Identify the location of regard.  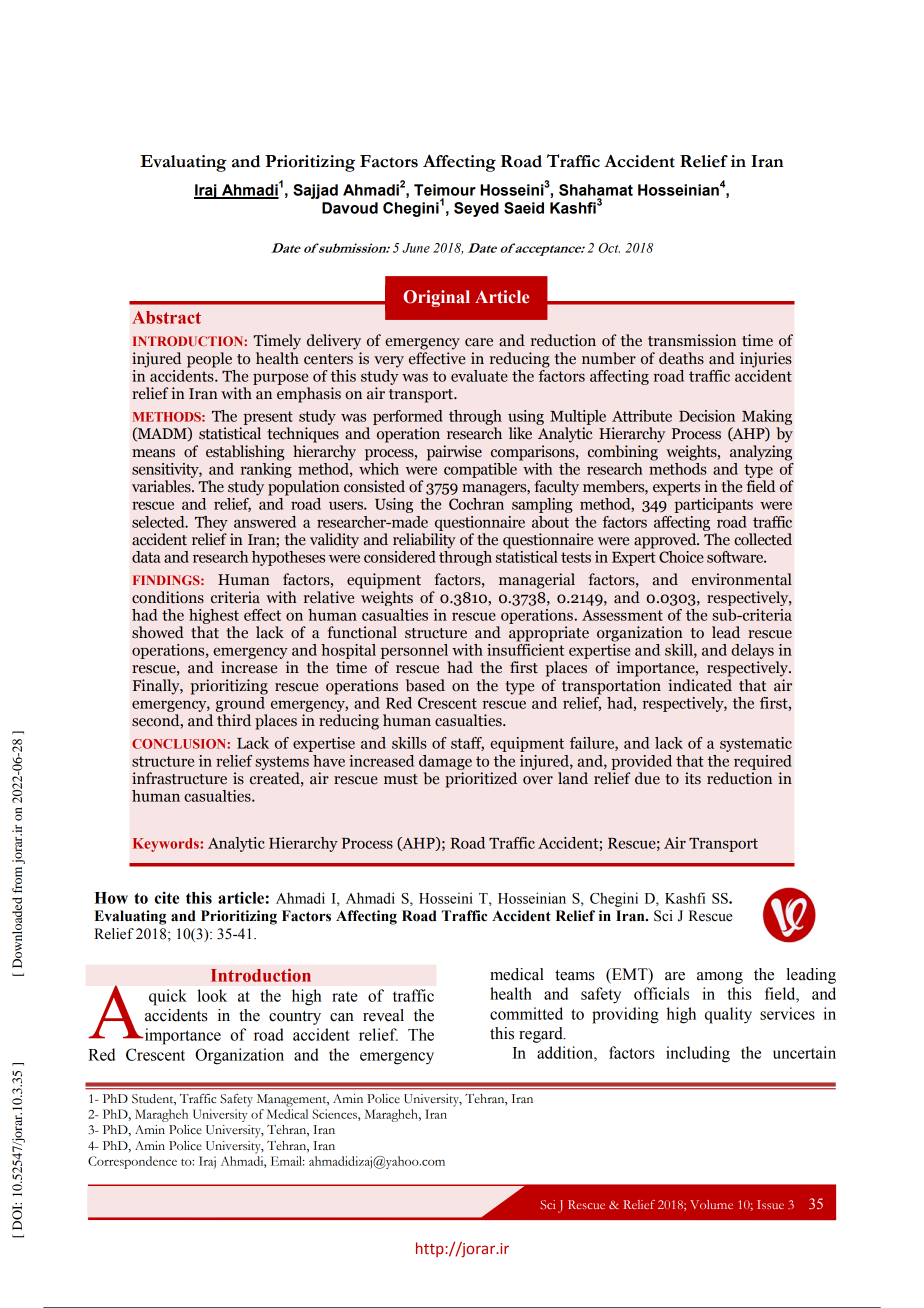
(542, 1035).
